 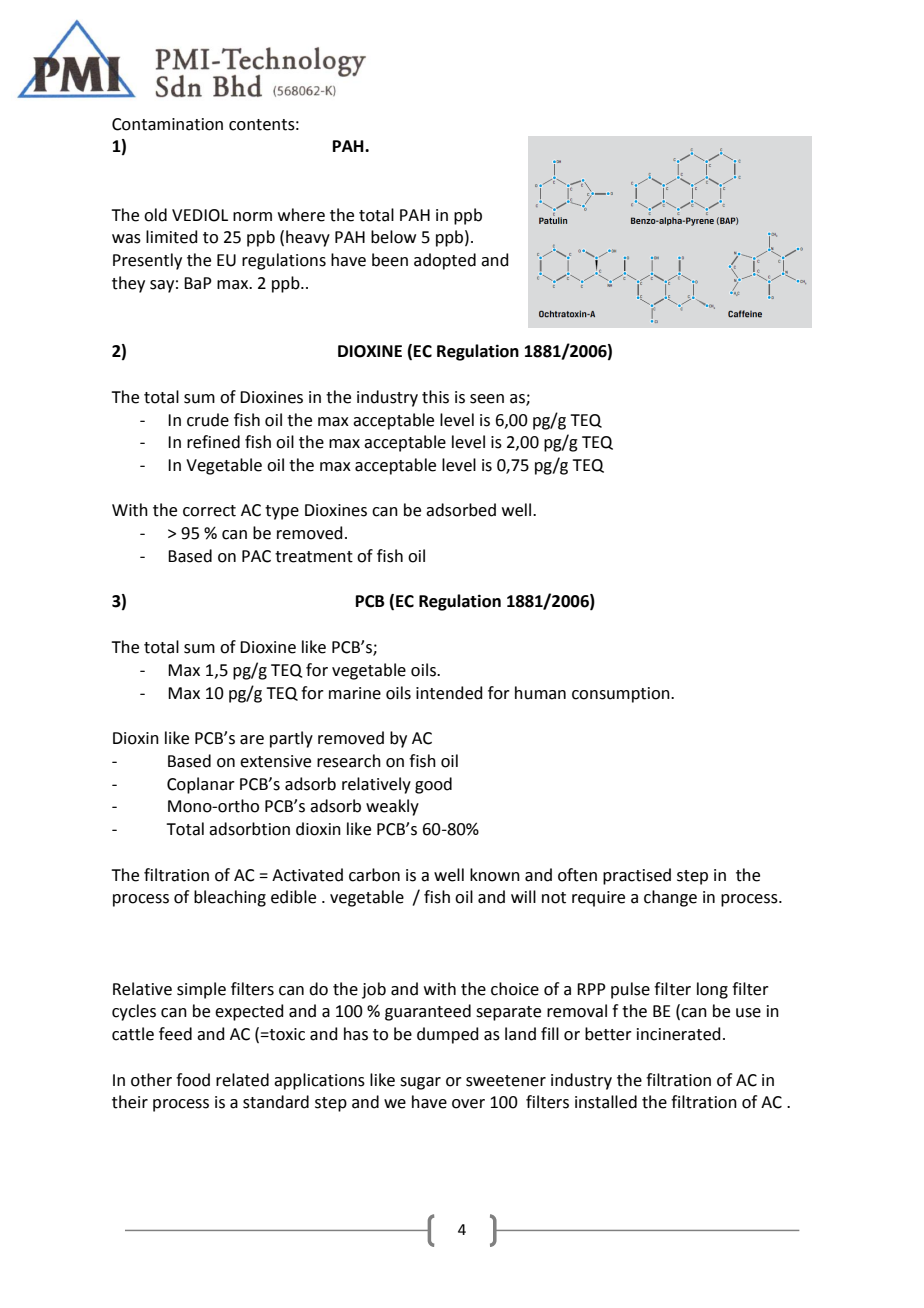 What do you see at coordinates (256, 556) in the document?
I see `PAC` at bounding box center [256, 556].
